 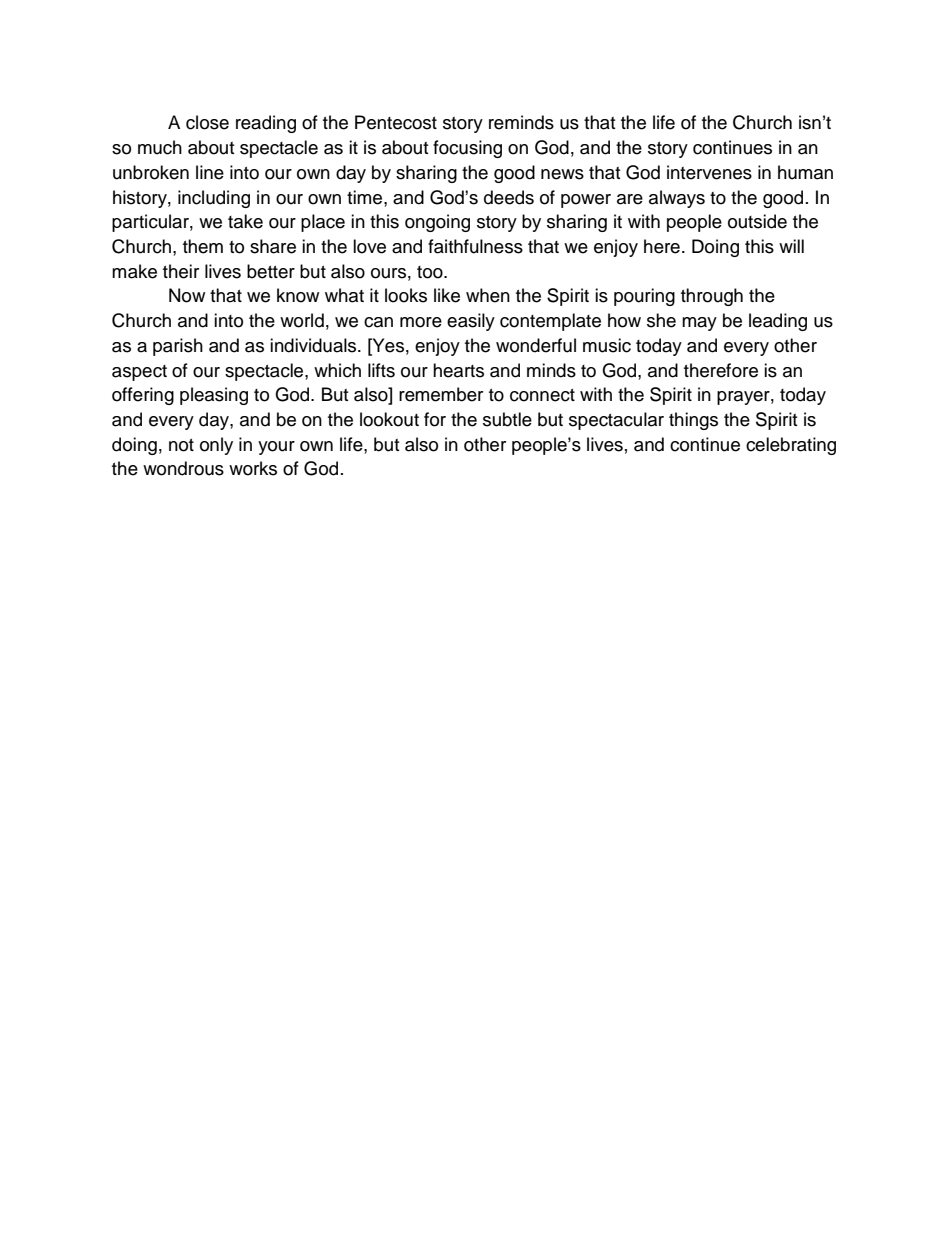 What do you see at coordinates (467, 149) in the screenshot?
I see `focusing` at bounding box center [467, 149].
